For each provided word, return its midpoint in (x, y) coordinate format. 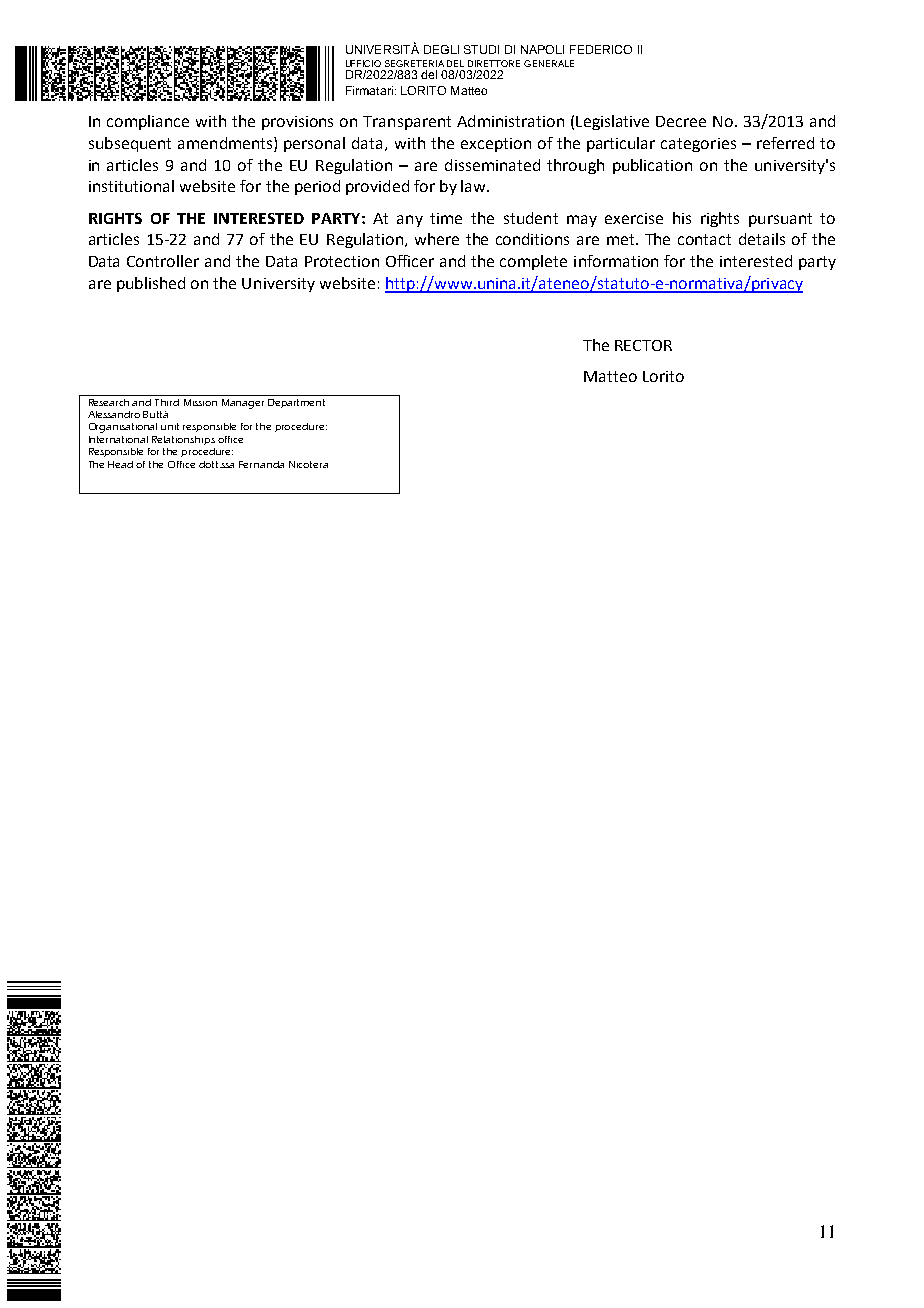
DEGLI (441, 49)
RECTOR (643, 345)
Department (296, 403)
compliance (148, 122)
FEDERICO (601, 49)
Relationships (183, 440)
